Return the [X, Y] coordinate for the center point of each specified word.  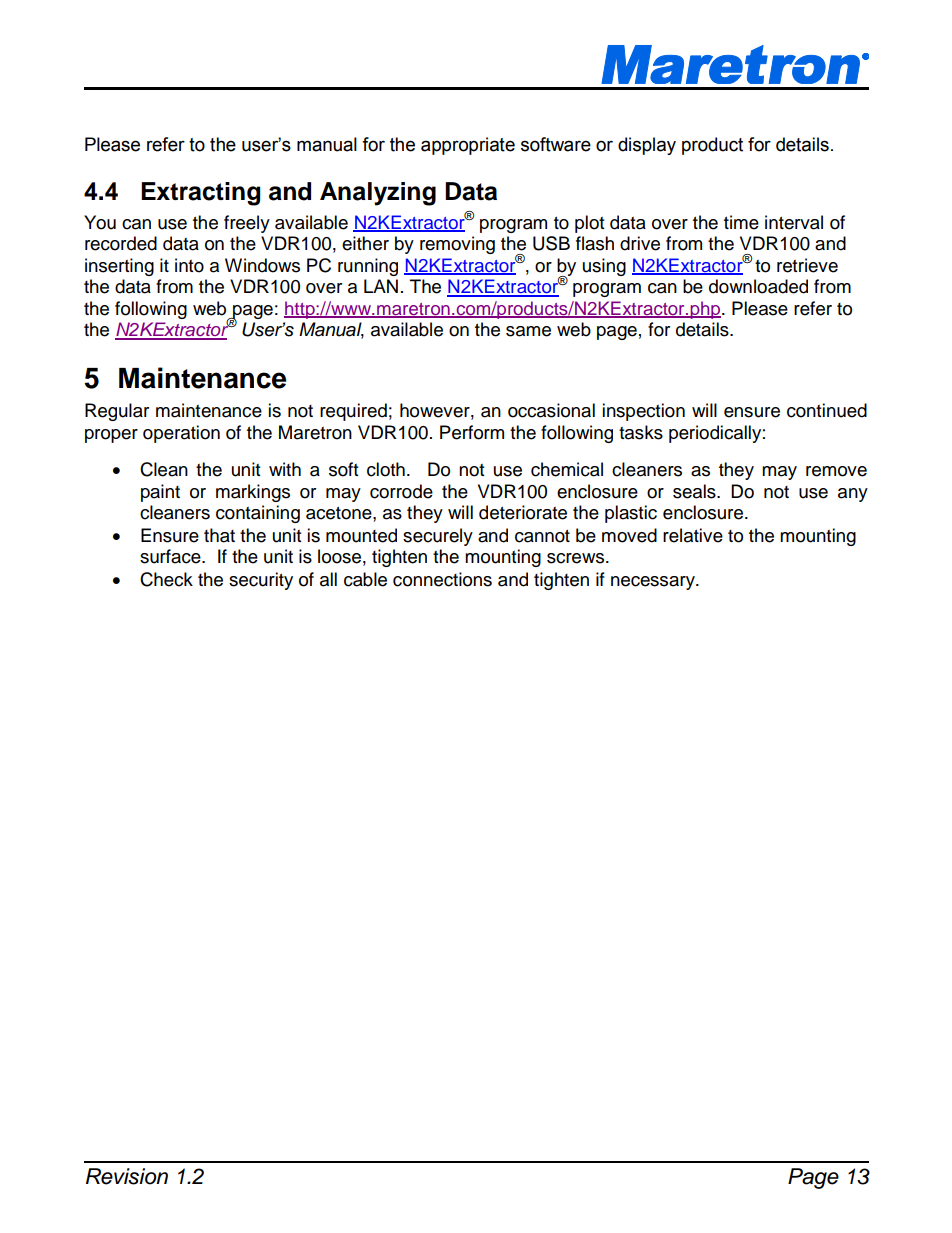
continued [827, 410]
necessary [654, 583]
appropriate [468, 146]
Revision [127, 1176]
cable [365, 579]
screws [575, 558]
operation [181, 434]
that [219, 535]
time [741, 222]
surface [171, 556]
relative [693, 535]
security [261, 581]
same [528, 331]
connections [442, 579]
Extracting [200, 194]
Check [166, 579]
